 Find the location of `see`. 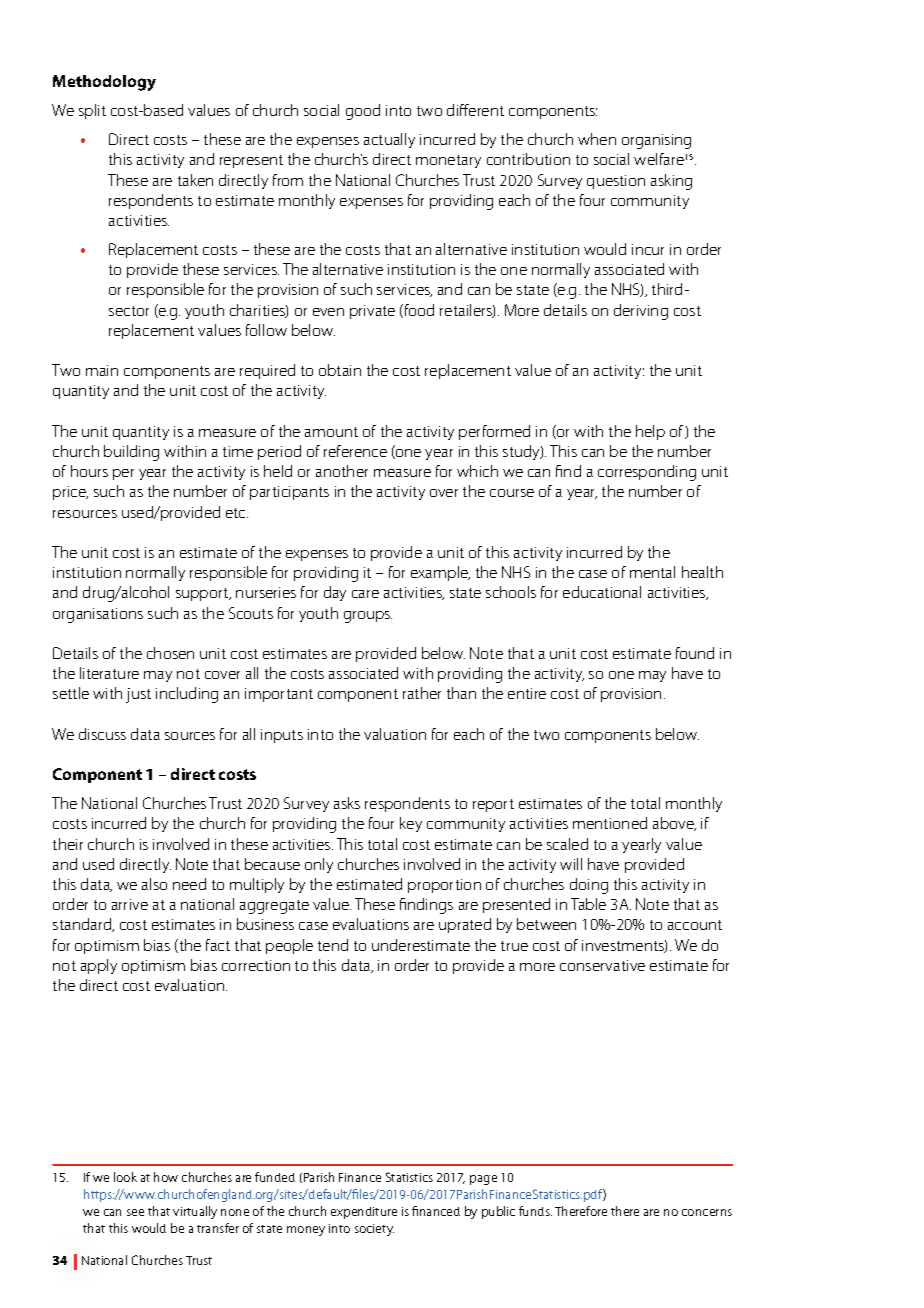

see is located at coordinates (135, 1212).
